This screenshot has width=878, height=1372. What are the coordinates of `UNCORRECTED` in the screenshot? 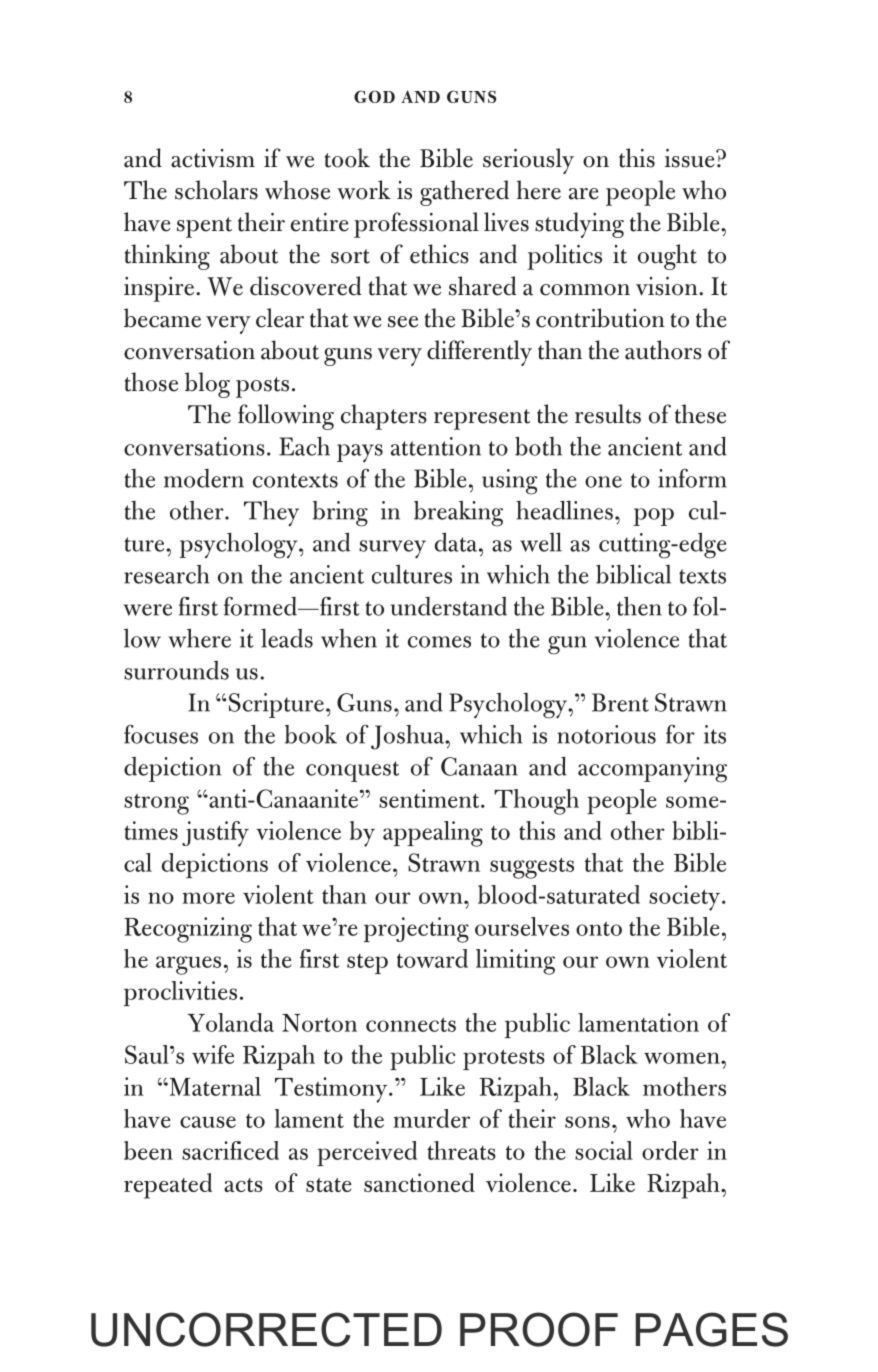 It's located at (266, 1329).
